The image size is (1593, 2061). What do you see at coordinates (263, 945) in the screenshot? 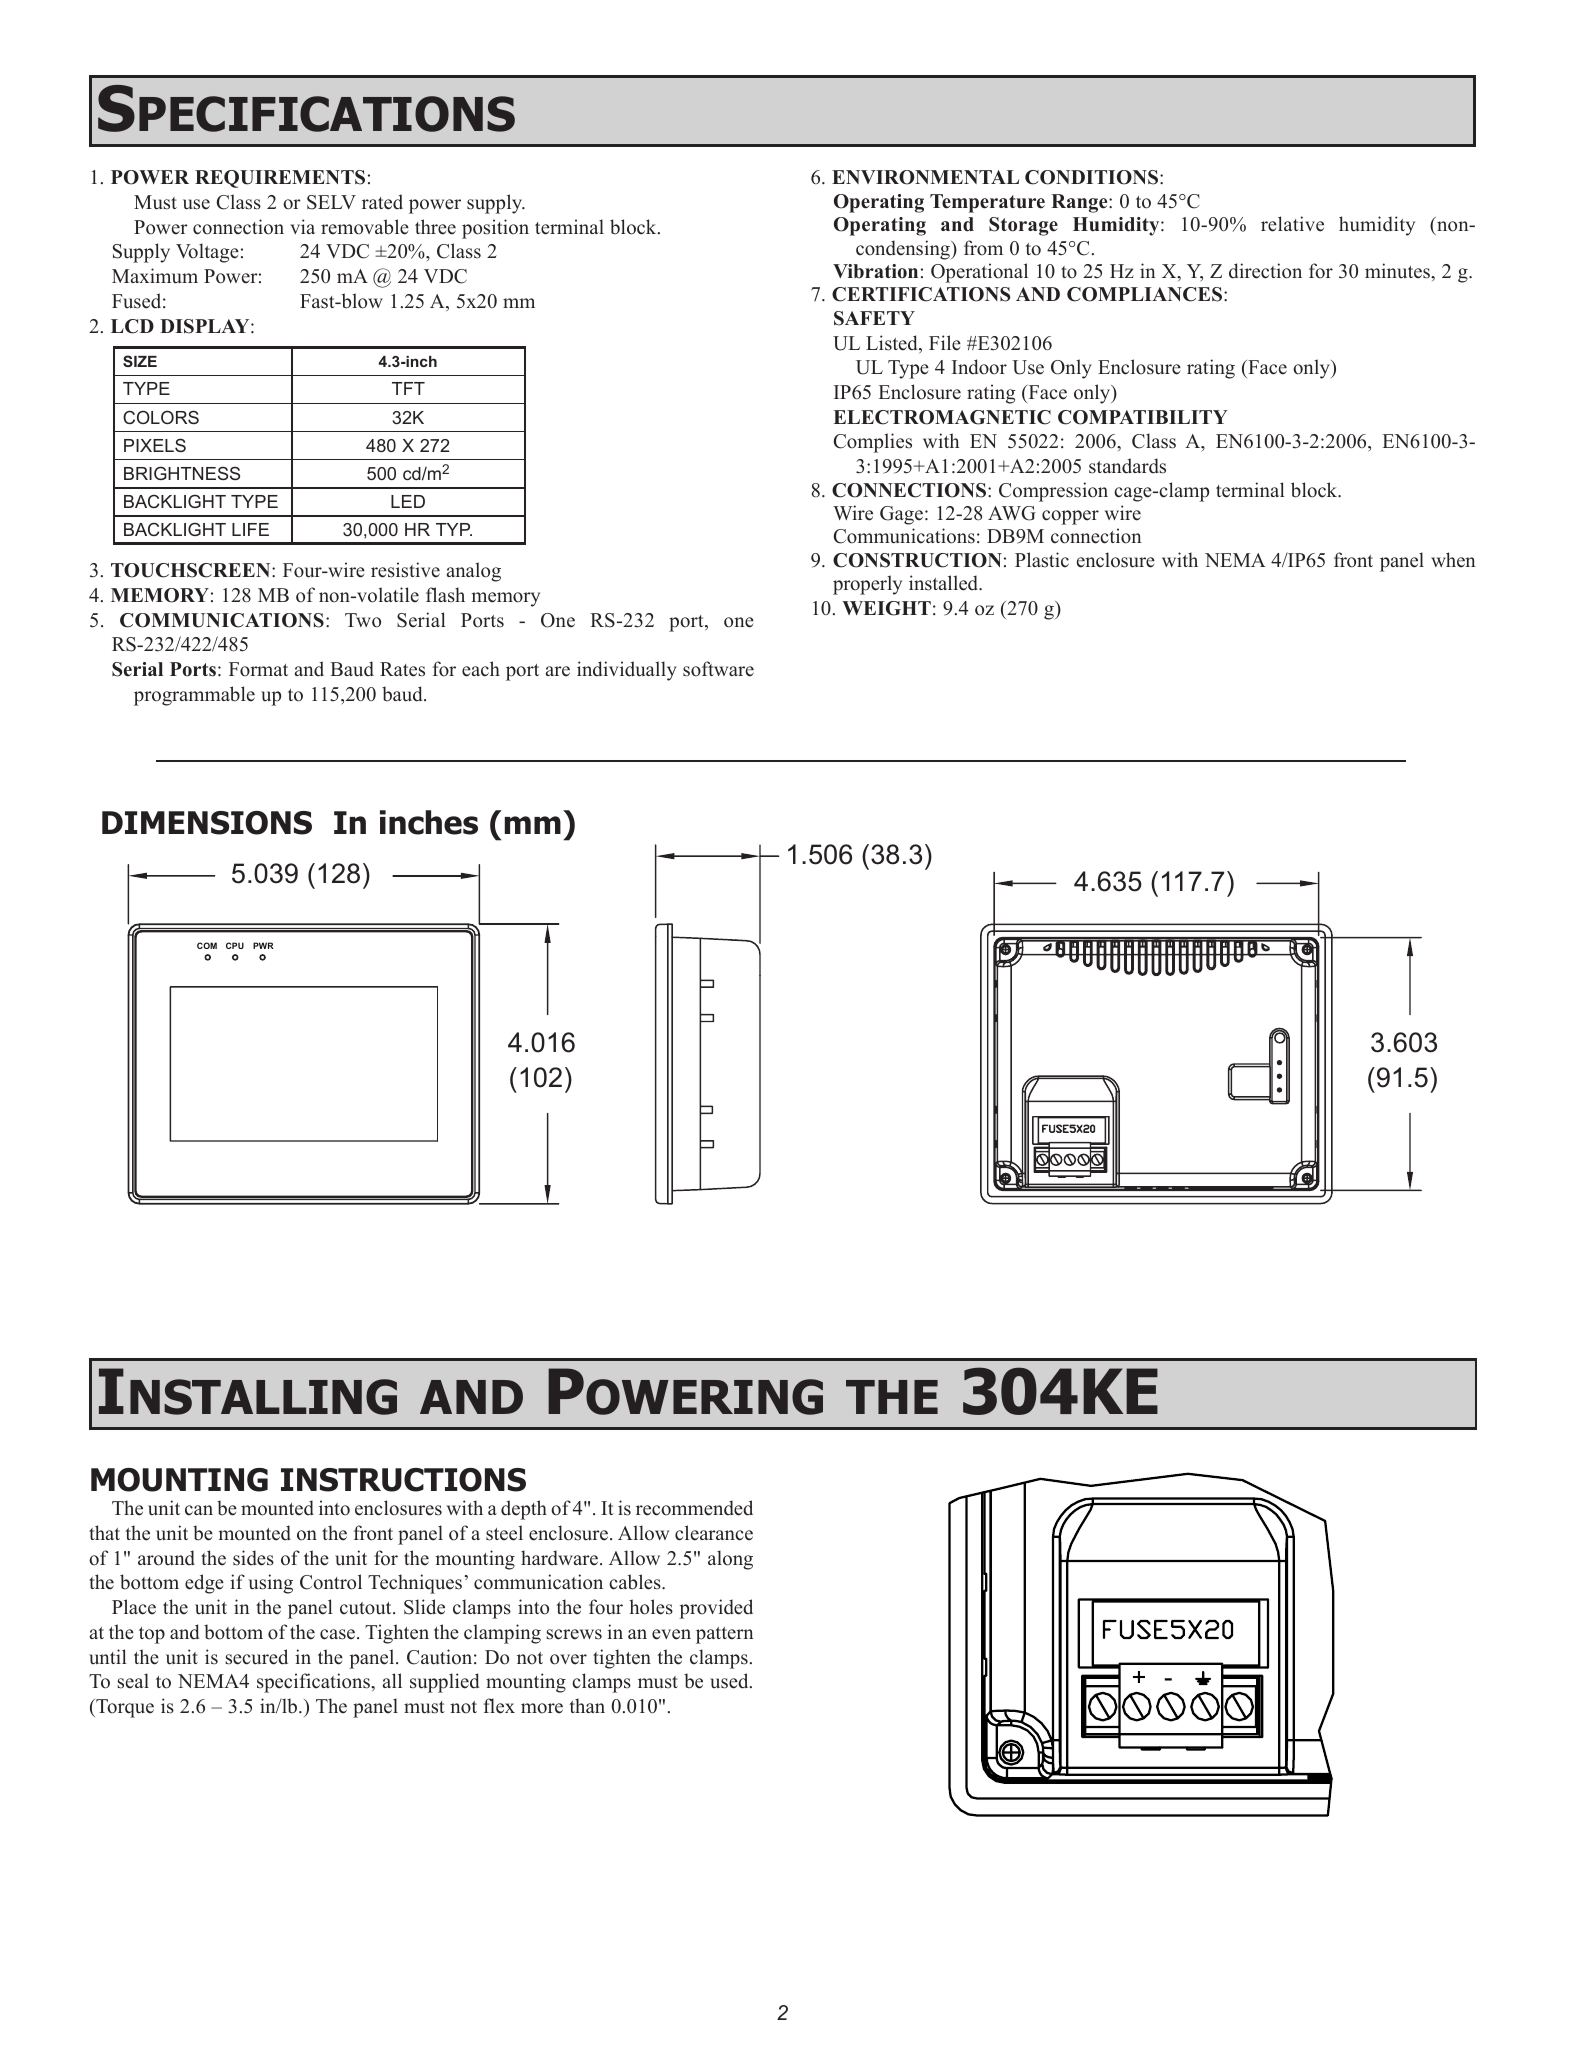
I see `PWR` at bounding box center [263, 945].
